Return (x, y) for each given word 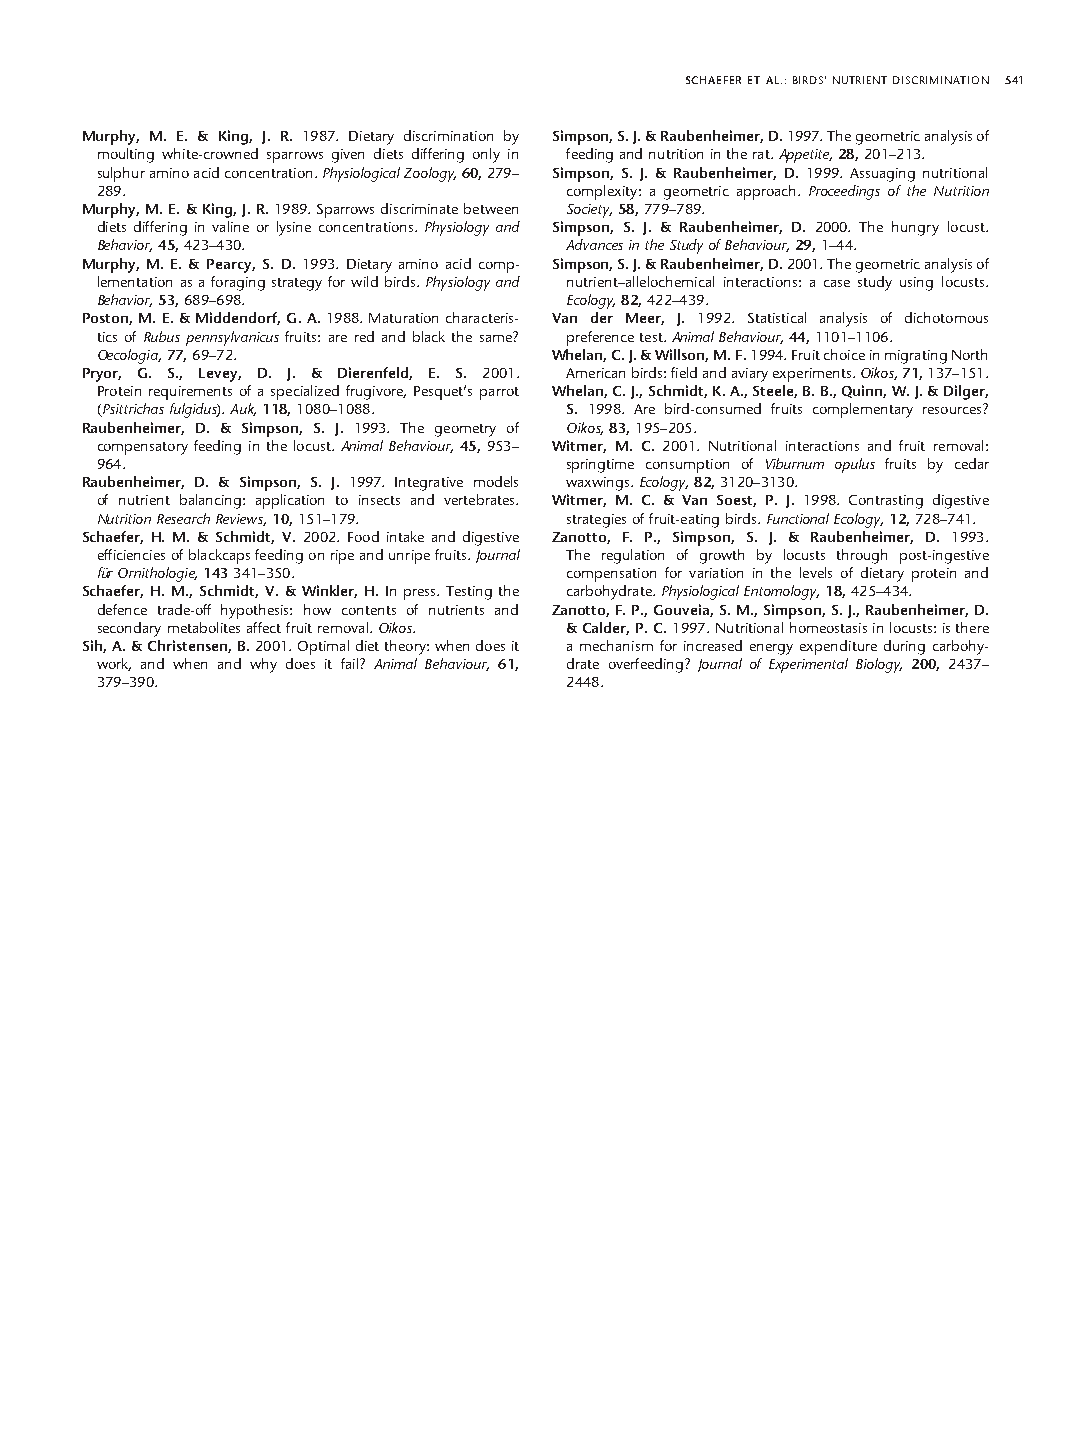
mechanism (616, 645)
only (486, 155)
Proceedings (844, 192)
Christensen (188, 646)
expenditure (838, 647)
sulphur (121, 174)
